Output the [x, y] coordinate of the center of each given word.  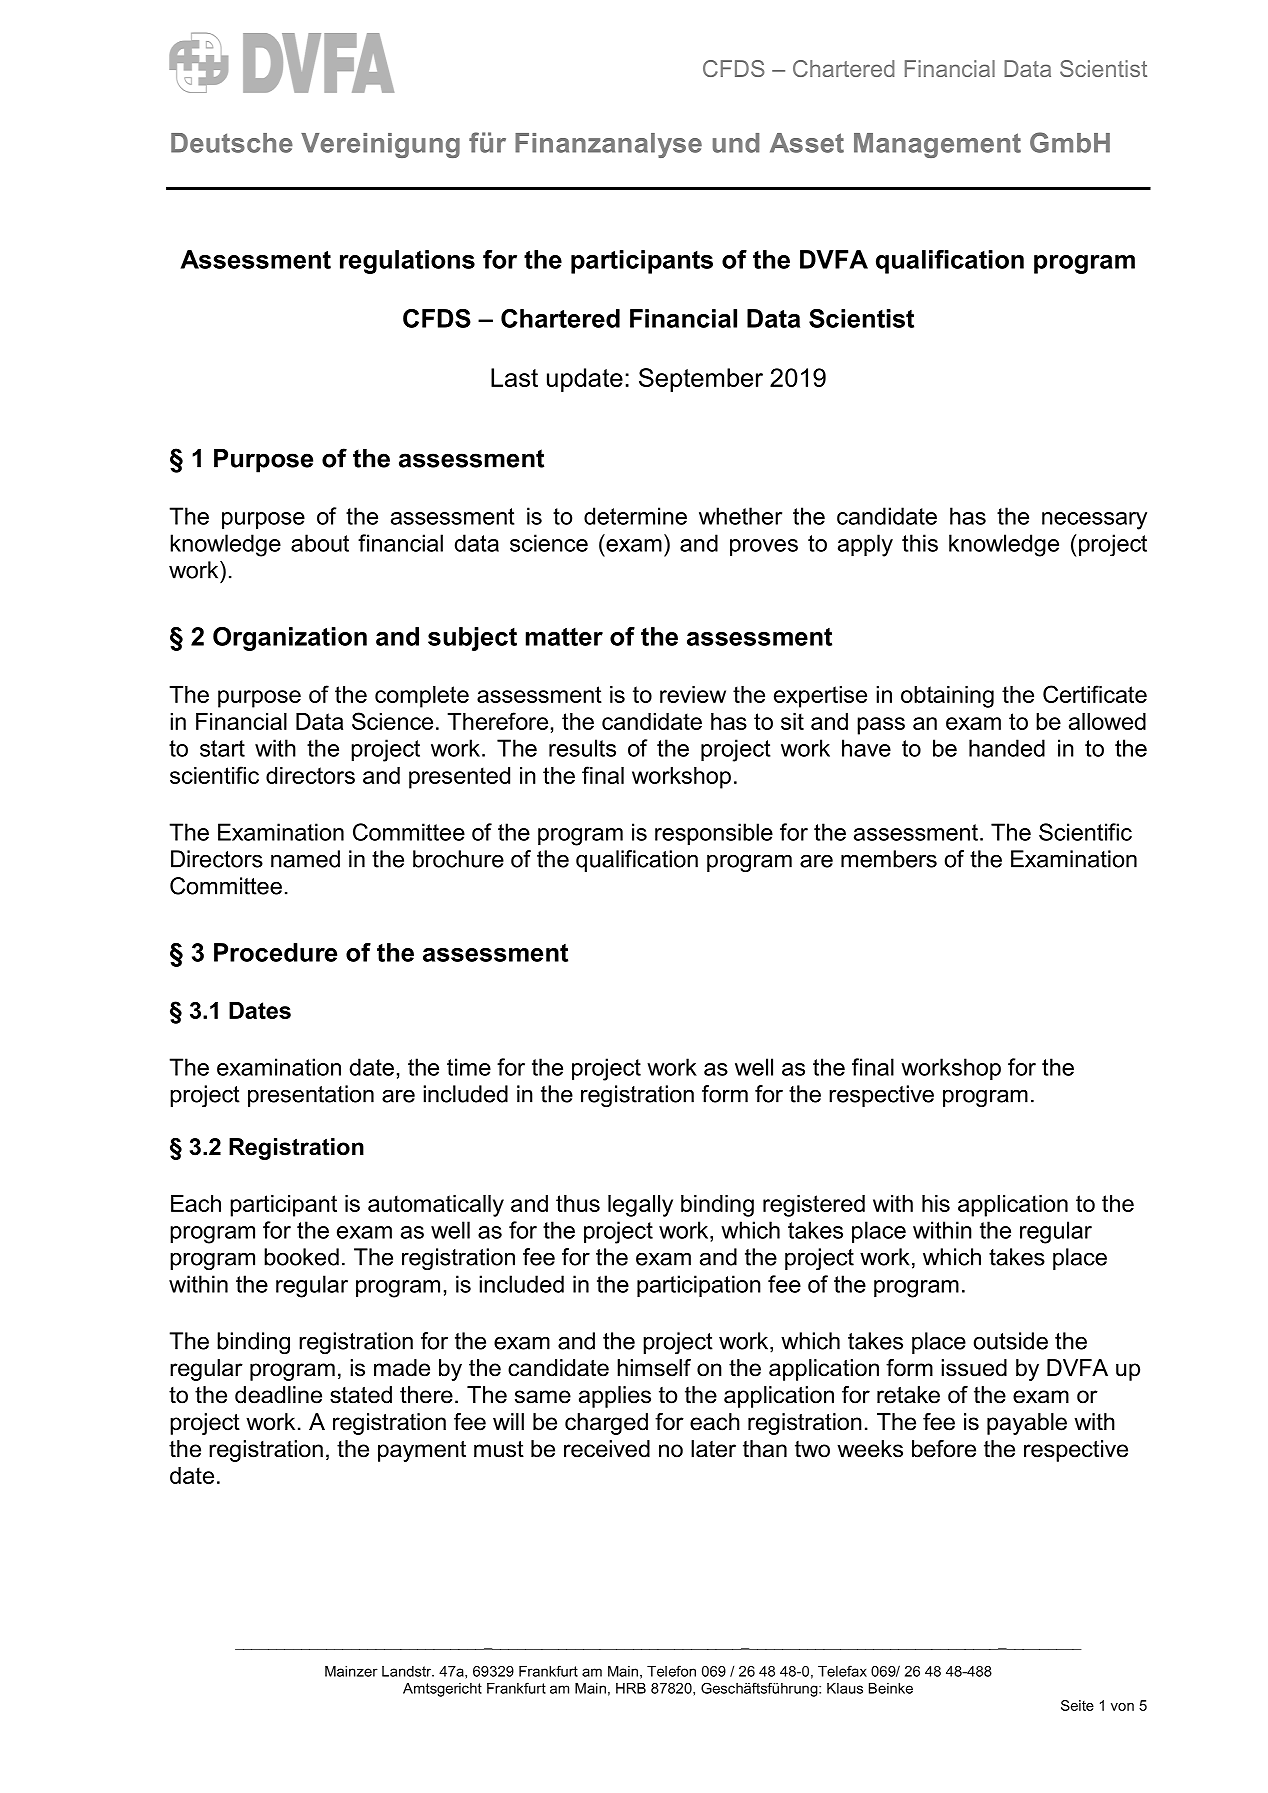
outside [1010, 1341]
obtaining [947, 697]
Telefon [671, 1671]
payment [422, 1451]
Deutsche [232, 143]
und [736, 143]
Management [937, 145]
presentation [311, 1096]
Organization [290, 639]
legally [640, 1206]
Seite [1077, 1705]
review [693, 694]
